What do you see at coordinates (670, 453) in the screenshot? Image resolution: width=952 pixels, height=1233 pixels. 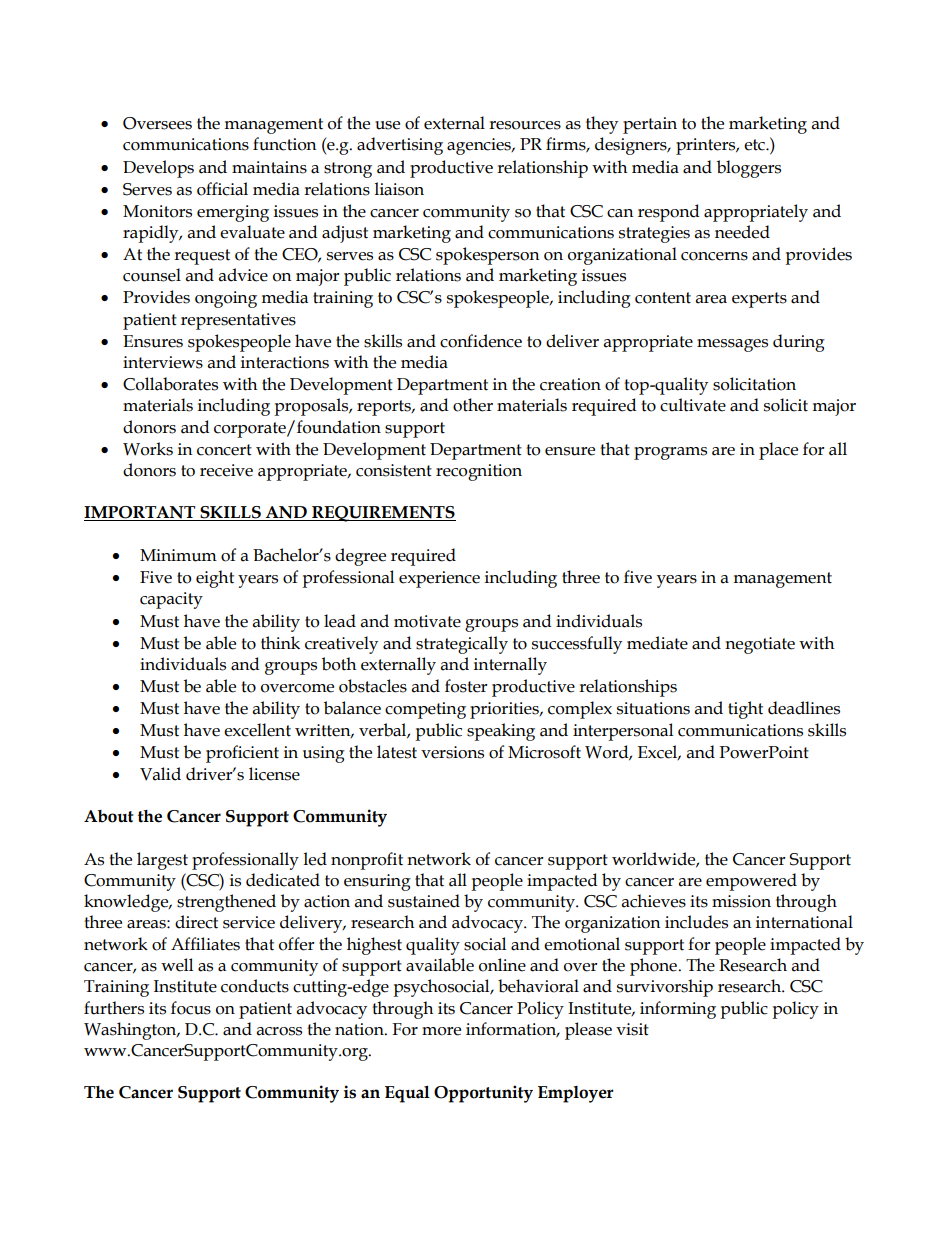 I see `programs` at bounding box center [670, 453].
